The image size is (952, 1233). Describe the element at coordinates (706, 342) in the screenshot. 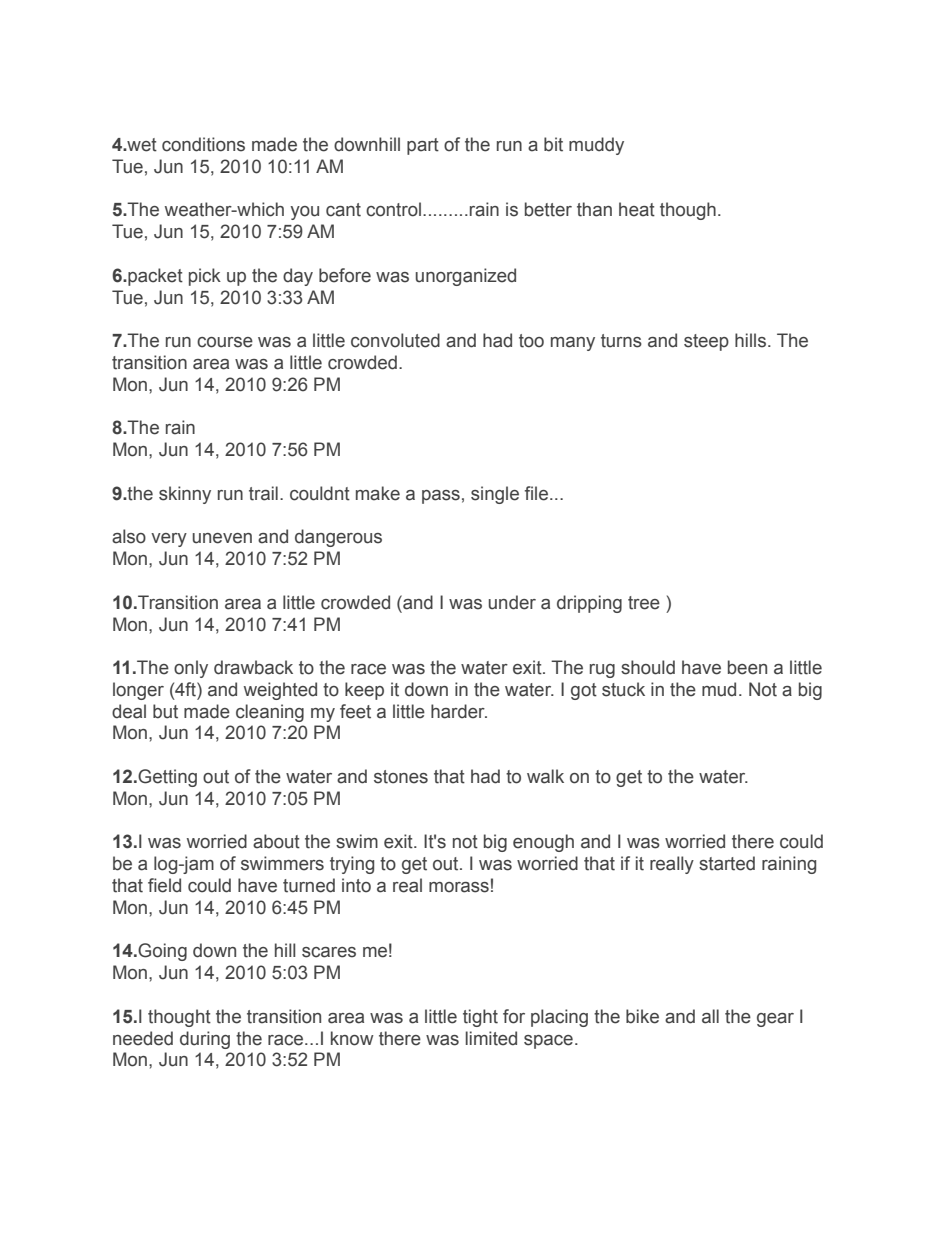

I see `steep` at that location.
